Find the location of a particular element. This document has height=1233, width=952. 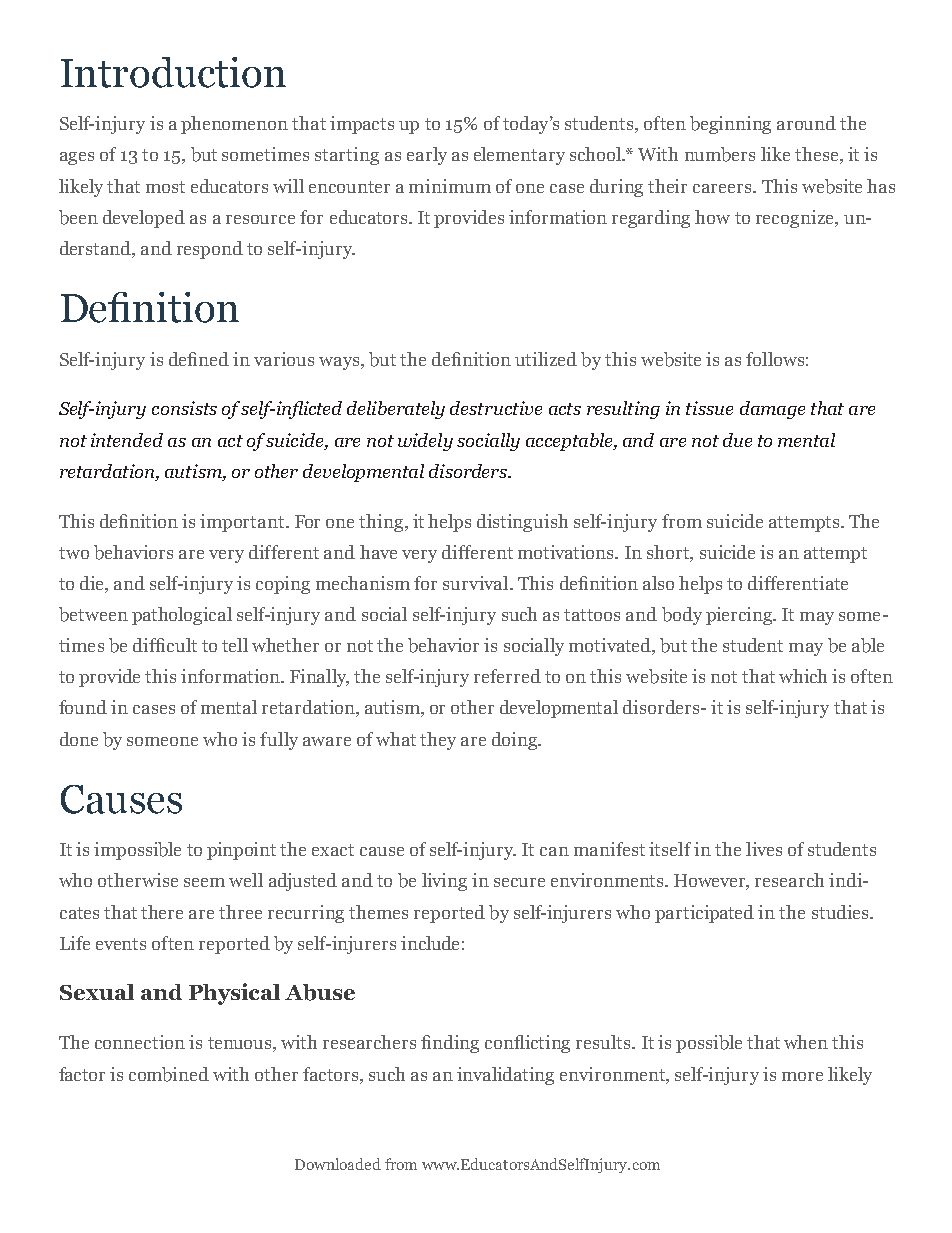

survival is located at coordinates (477, 583).
